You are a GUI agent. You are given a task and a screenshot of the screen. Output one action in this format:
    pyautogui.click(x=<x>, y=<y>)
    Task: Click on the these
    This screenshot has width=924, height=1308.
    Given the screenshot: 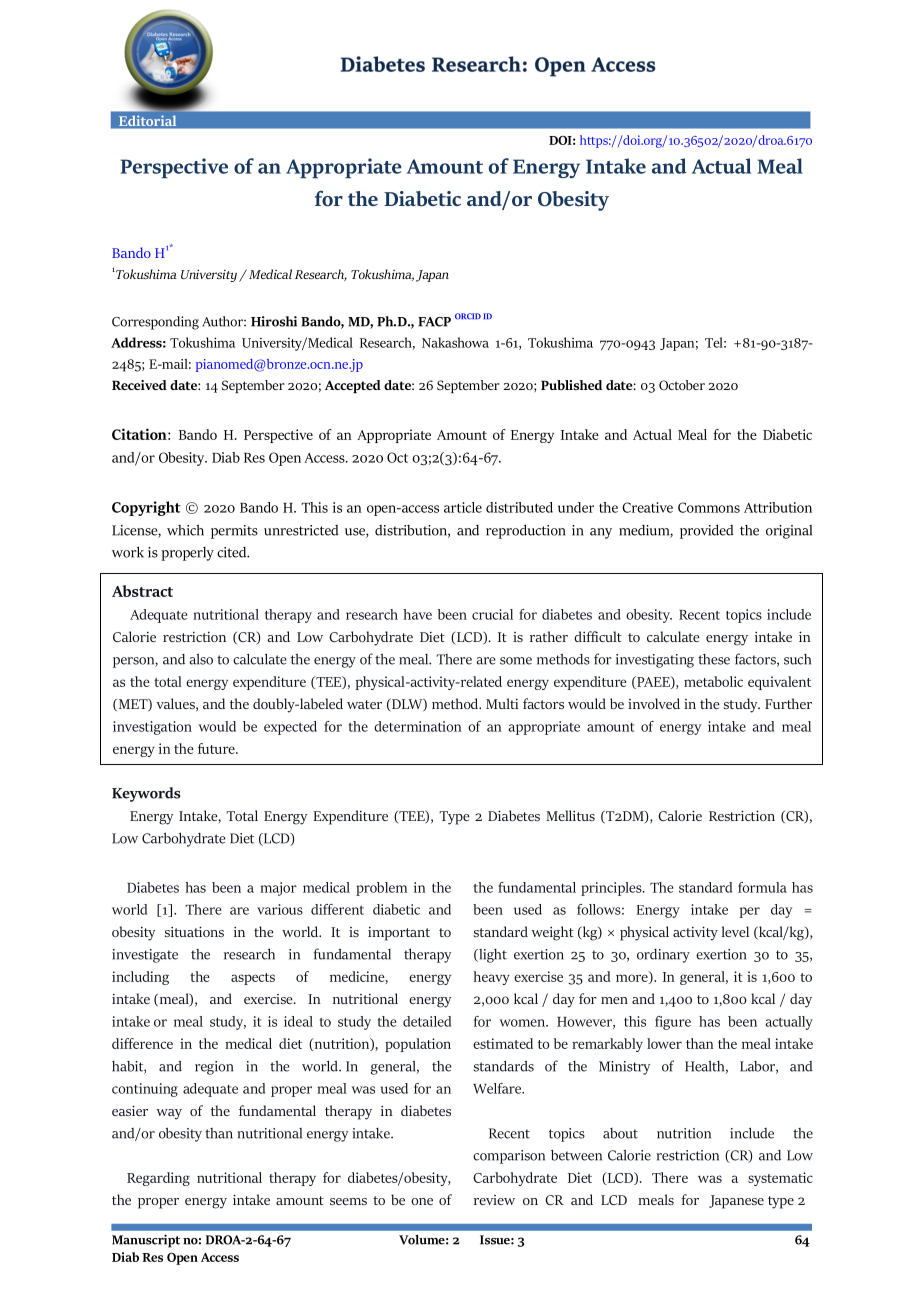 What is the action you would take?
    pyautogui.click(x=714, y=659)
